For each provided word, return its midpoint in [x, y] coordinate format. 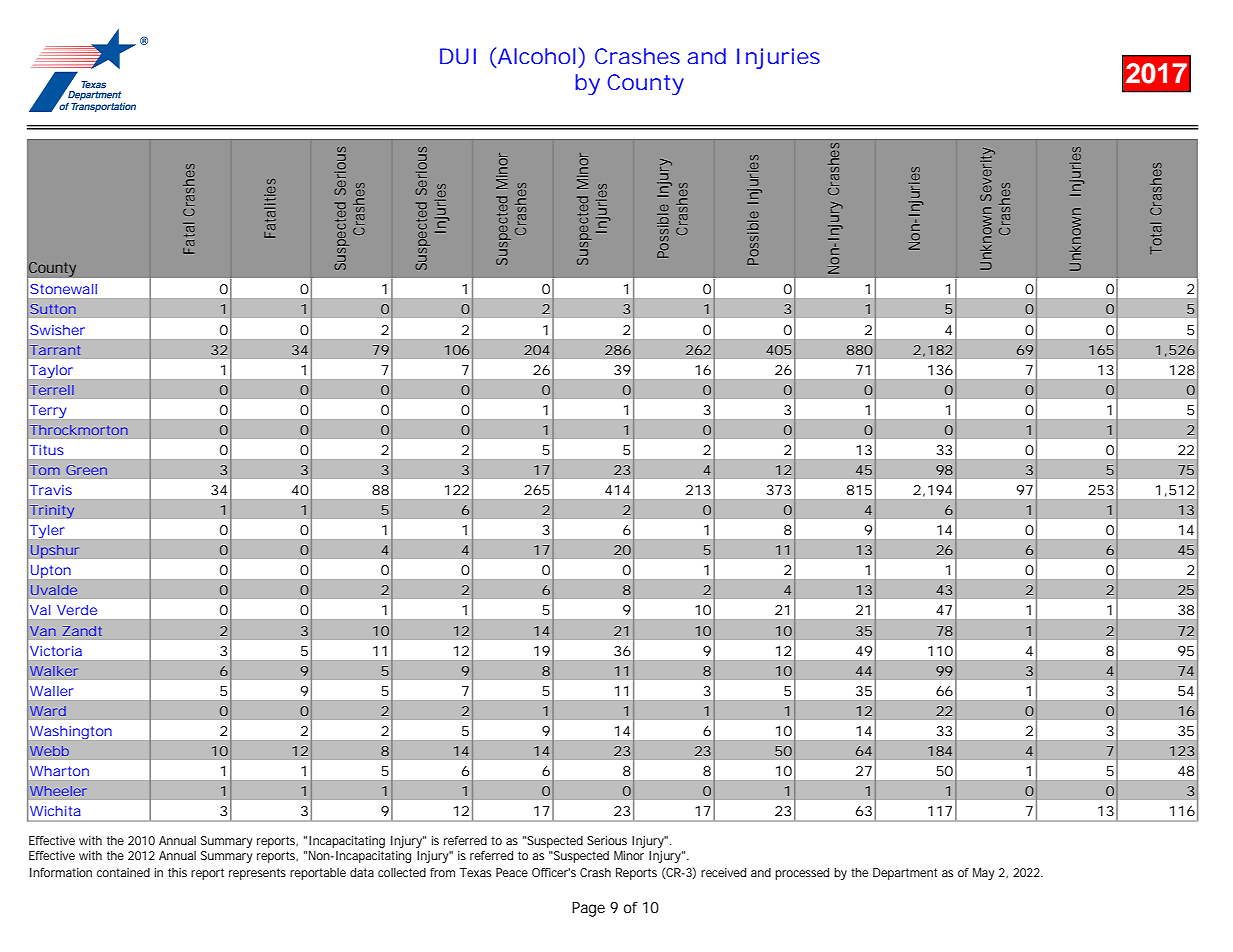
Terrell [52, 390]
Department [905, 874]
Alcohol [535, 57]
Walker [54, 671]
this [177, 872]
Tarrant [55, 350]
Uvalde [54, 590]
